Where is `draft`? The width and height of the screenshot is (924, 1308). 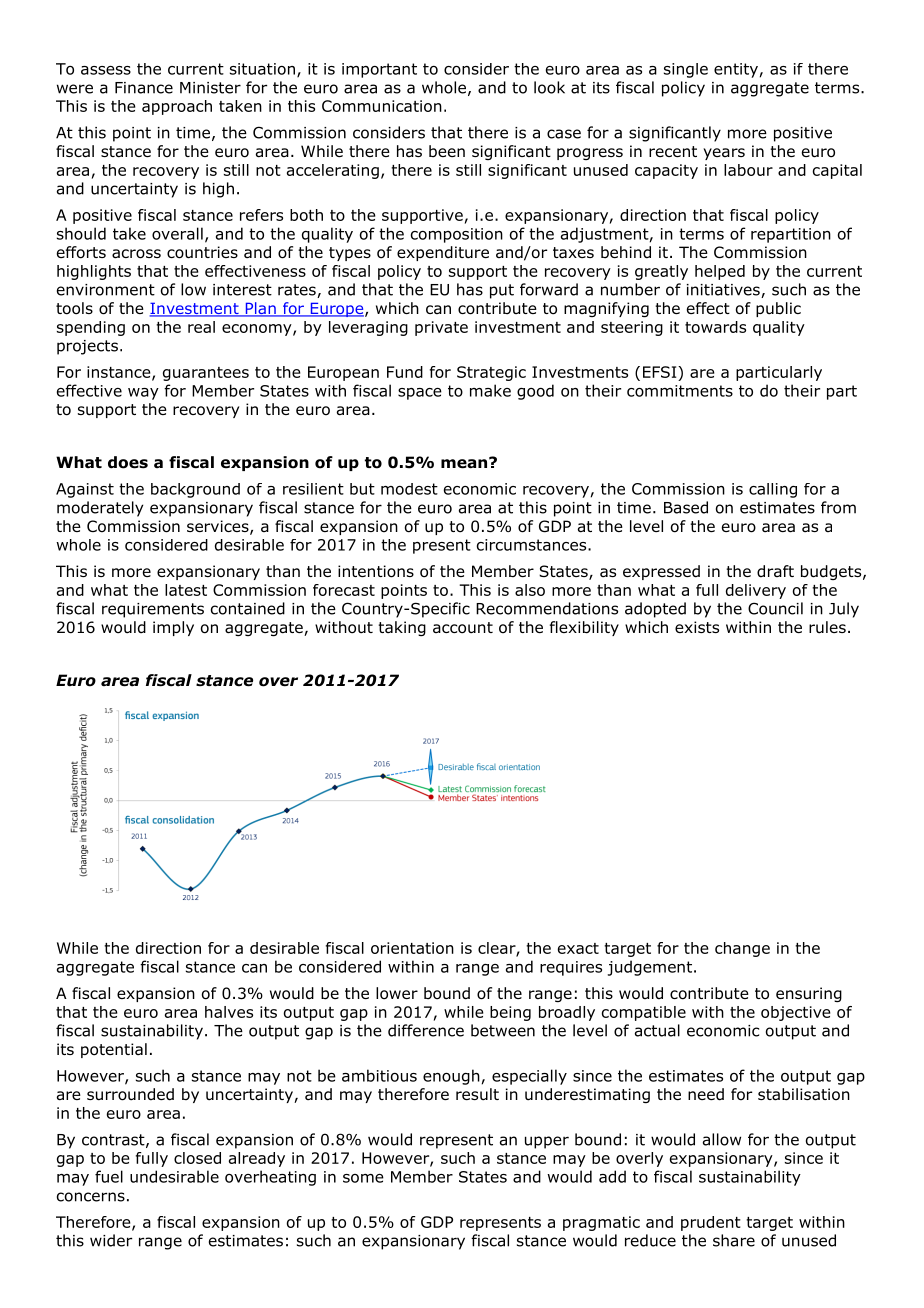 draft is located at coordinates (775, 571).
